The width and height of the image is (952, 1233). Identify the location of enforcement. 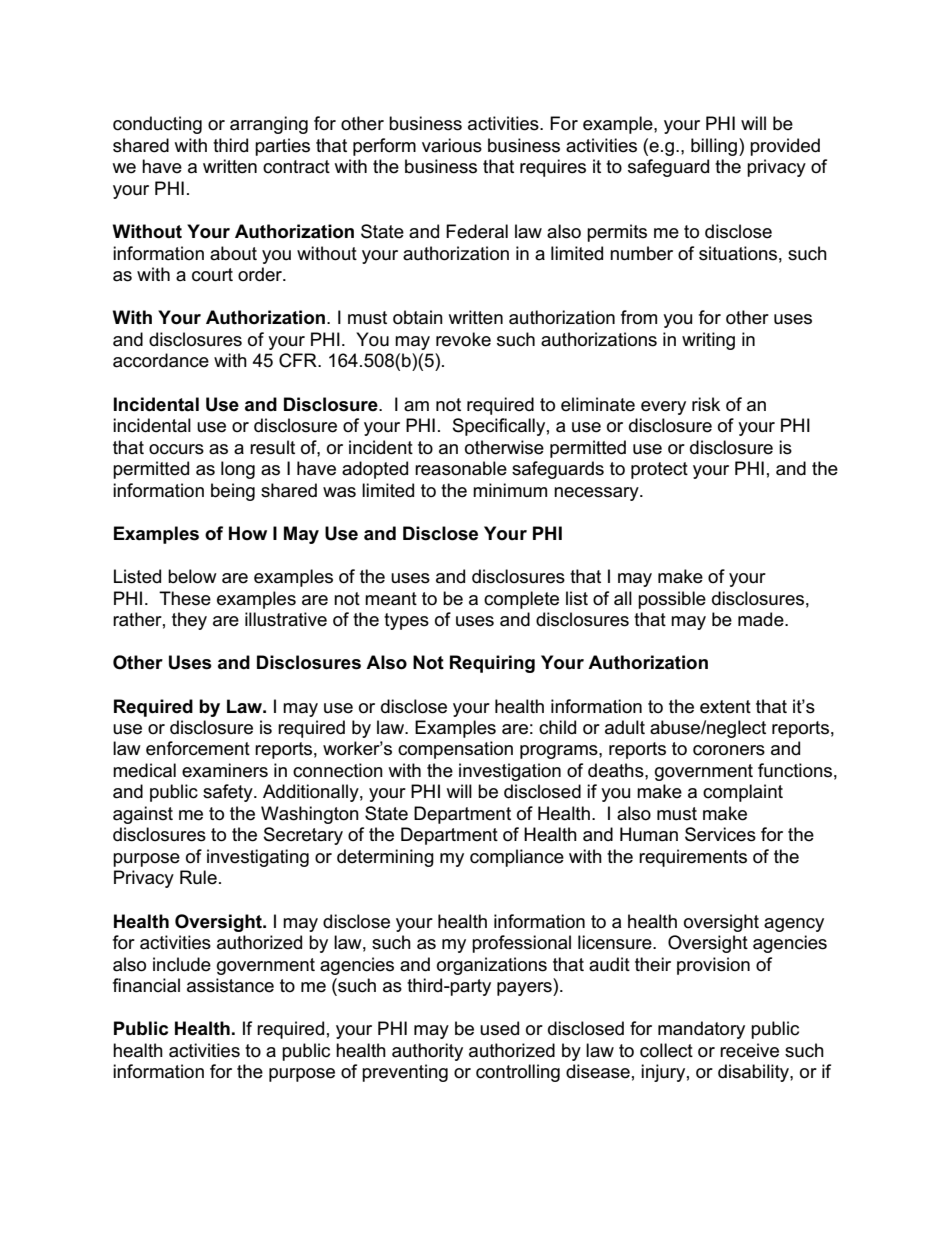
(198, 748).
